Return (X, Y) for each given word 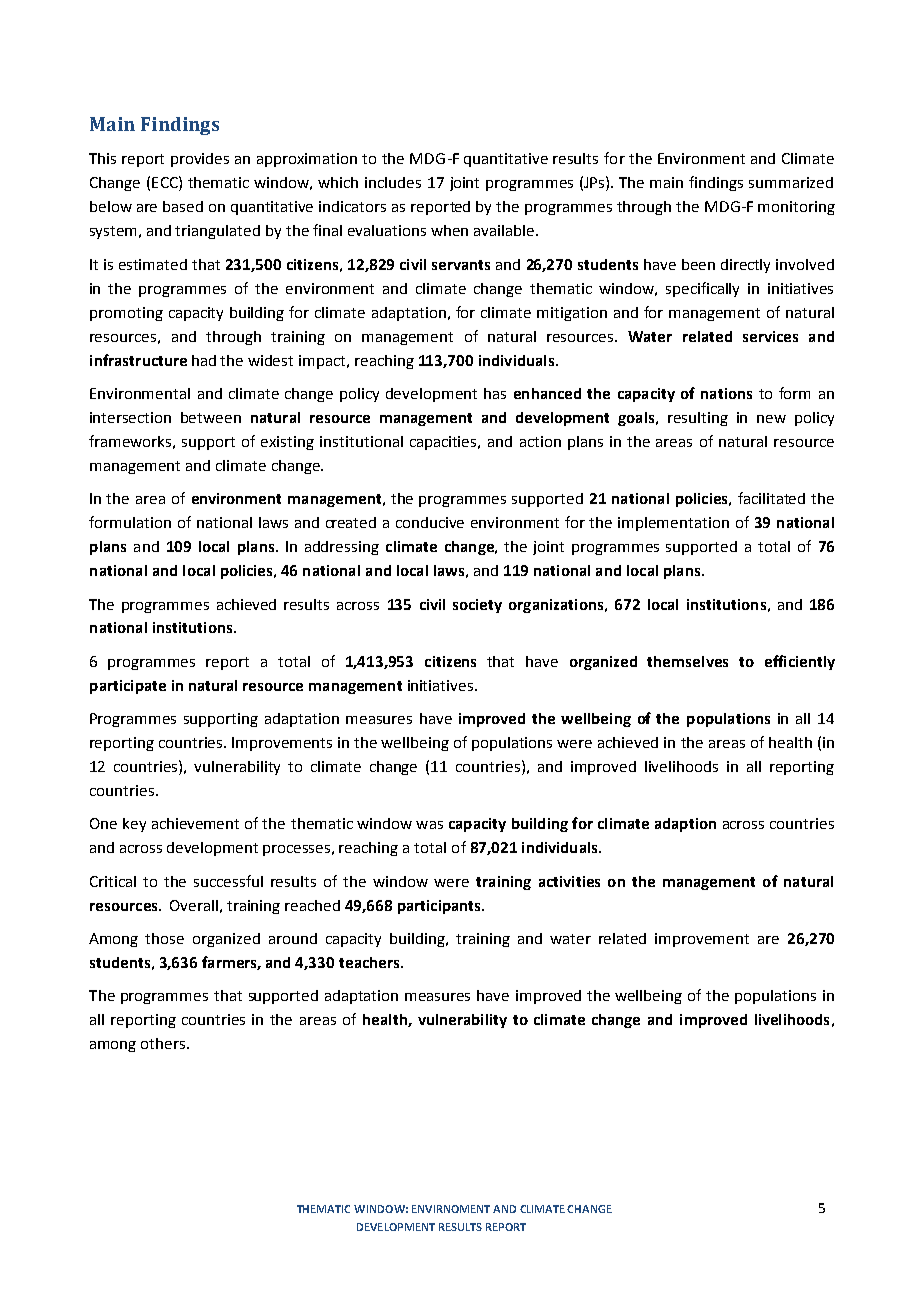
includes (393, 182)
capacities (444, 443)
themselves (687, 661)
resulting (698, 419)
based (183, 206)
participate (128, 687)
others (164, 1043)
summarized (791, 182)
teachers (370, 962)
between (211, 417)
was (429, 825)
